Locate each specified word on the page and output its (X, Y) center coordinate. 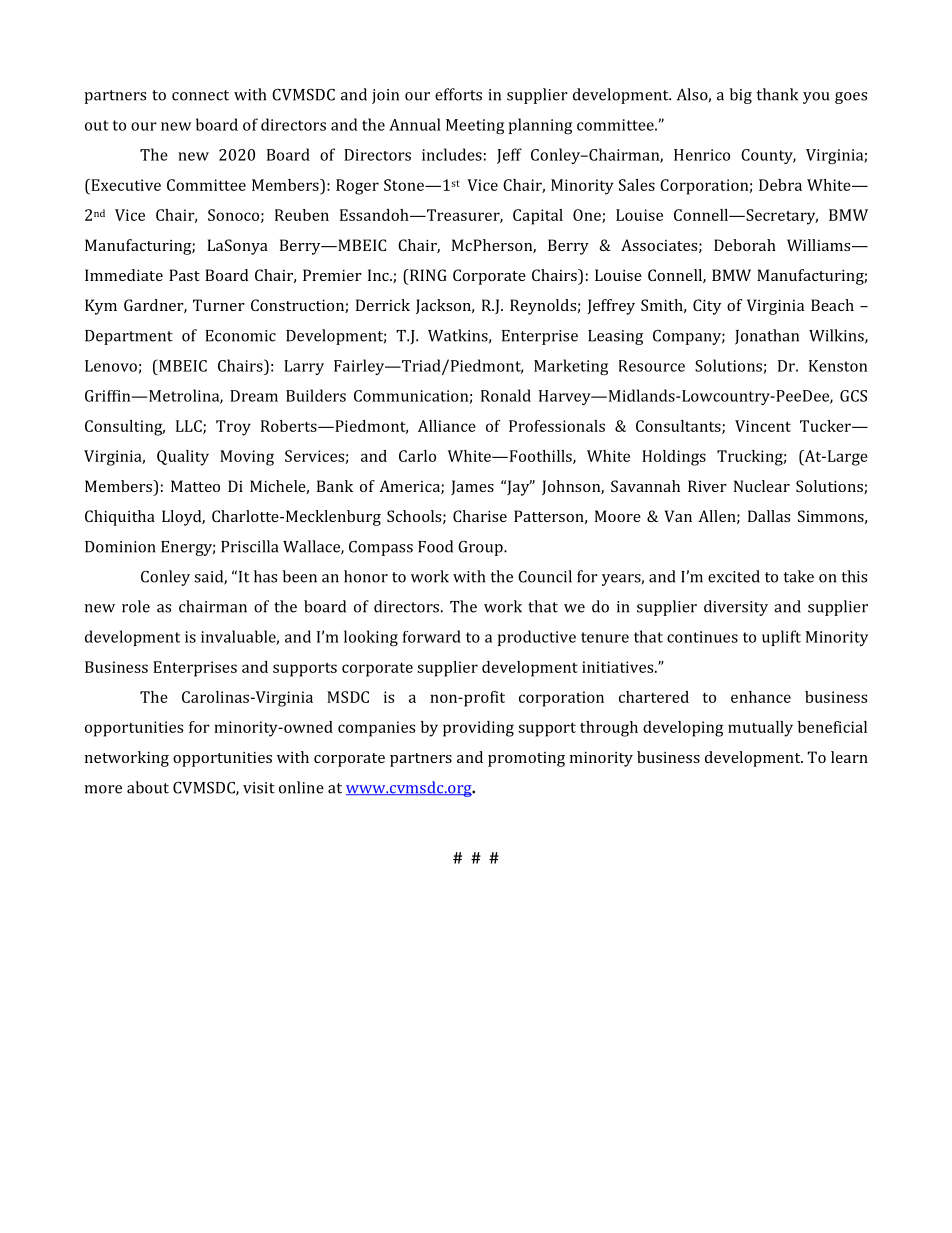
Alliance (447, 426)
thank (777, 94)
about (148, 787)
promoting (526, 759)
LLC (190, 427)
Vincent (763, 426)
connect (200, 95)
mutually (760, 729)
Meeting (475, 126)
